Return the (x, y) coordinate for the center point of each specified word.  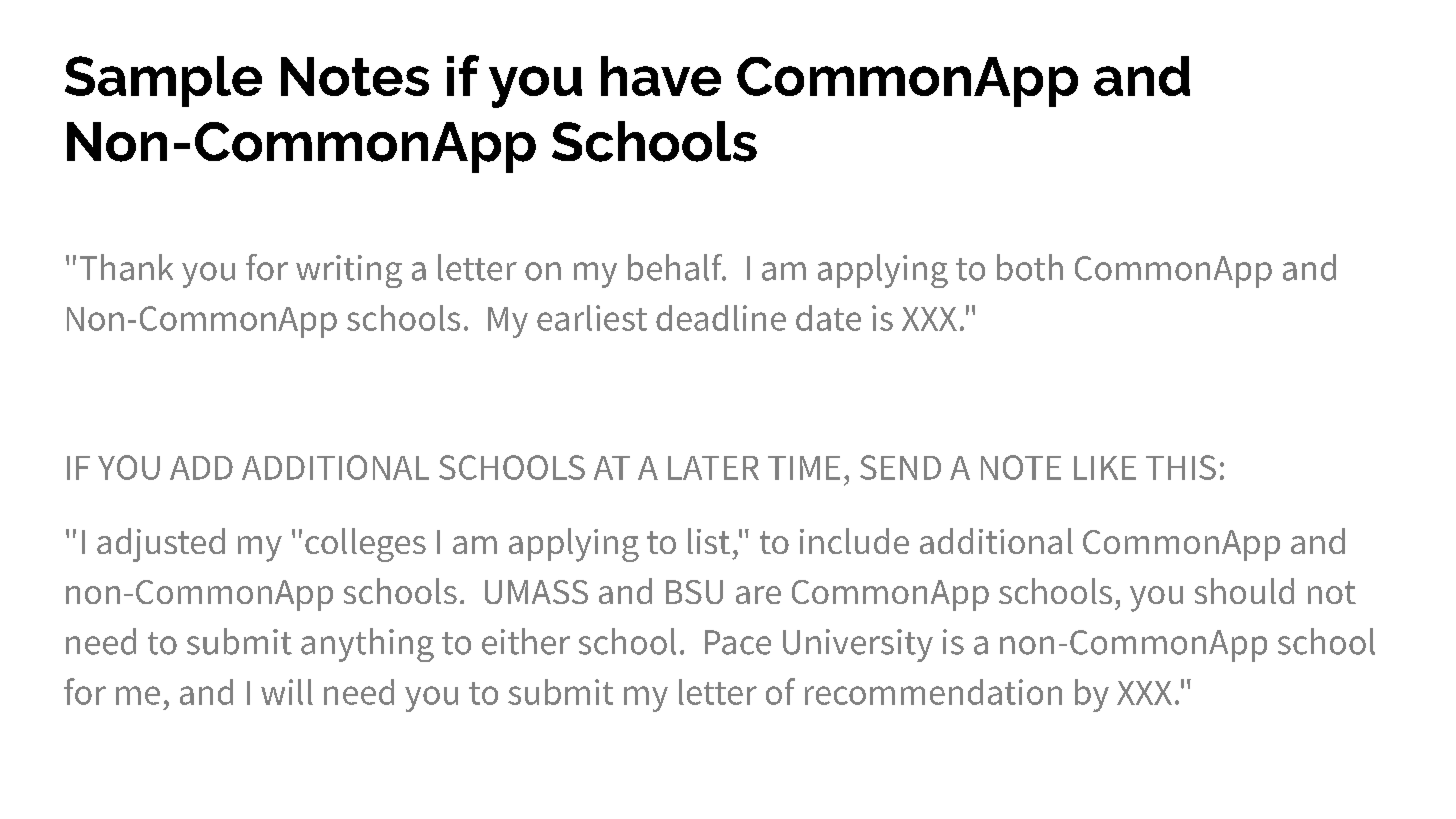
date (828, 318)
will (287, 692)
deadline (721, 318)
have (661, 76)
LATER (713, 468)
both (1030, 267)
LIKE (1105, 468)
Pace (738, 642)
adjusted (161, 545)
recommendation (933, 692)
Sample (163, 81)
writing (349, 271)
